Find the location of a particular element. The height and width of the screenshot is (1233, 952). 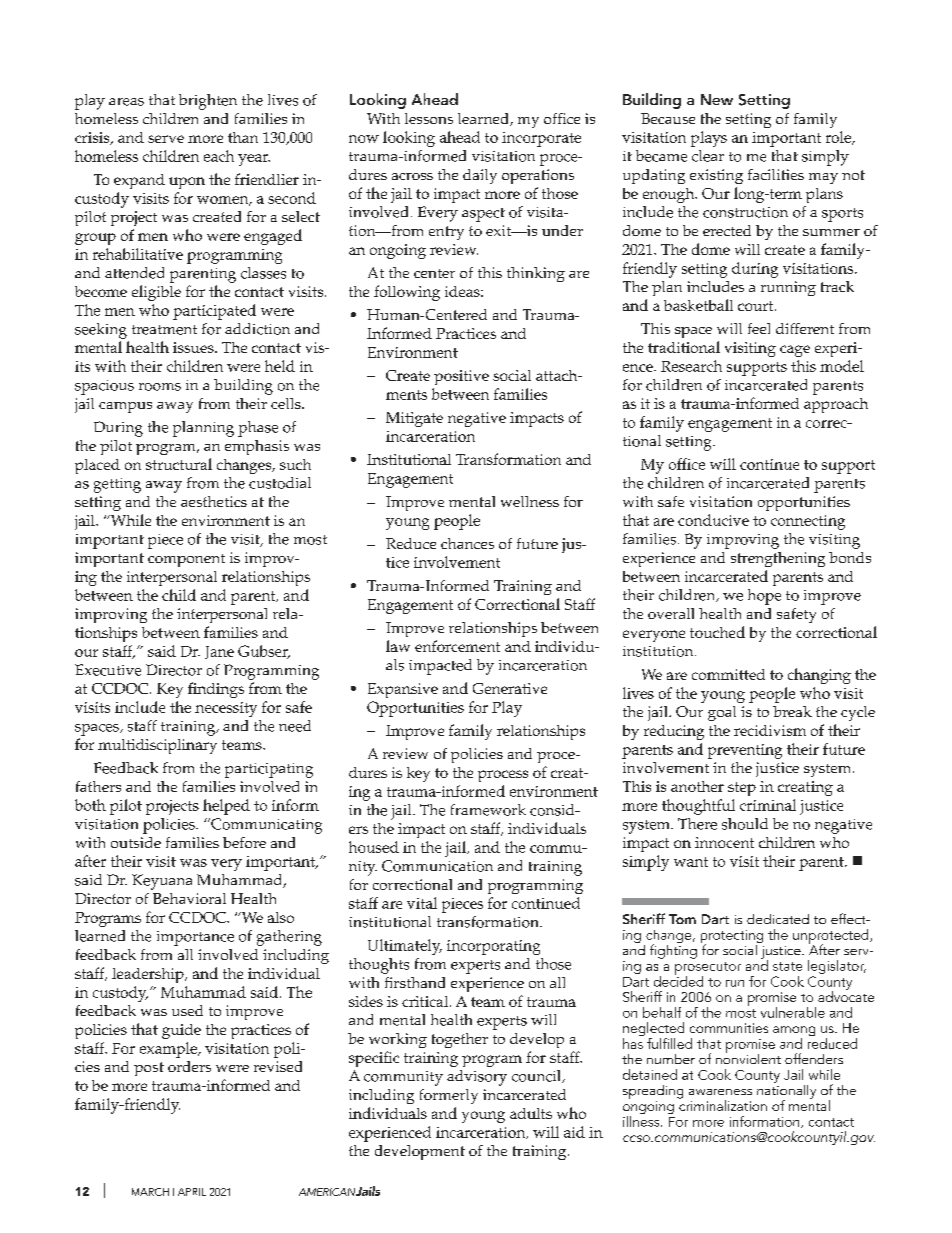

touched is located at coordinates (717, 632).
